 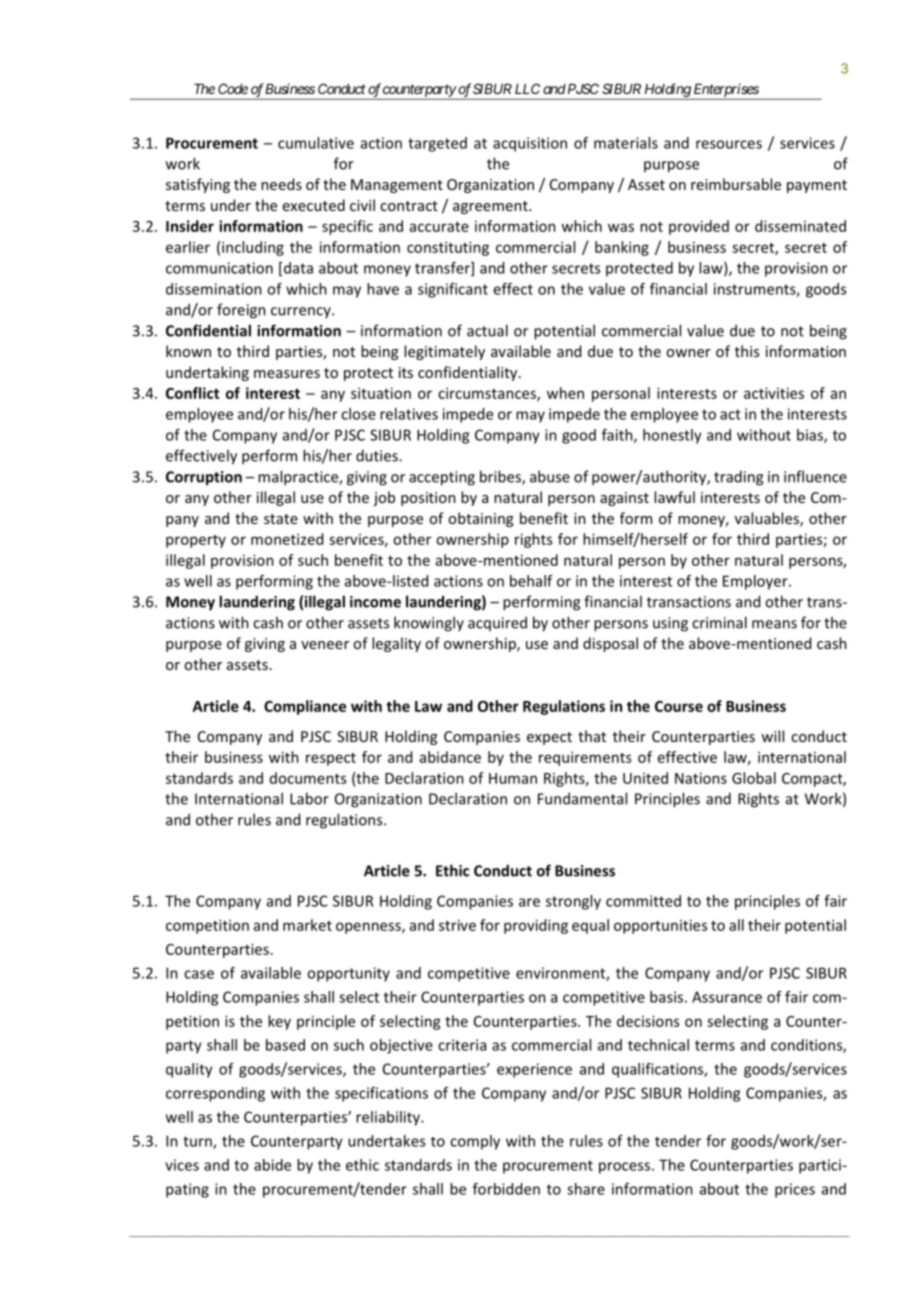 What do you see at coordinates (530, 144) in the screenshot?
I see `acquisition` at bounding box center [530, 144].
